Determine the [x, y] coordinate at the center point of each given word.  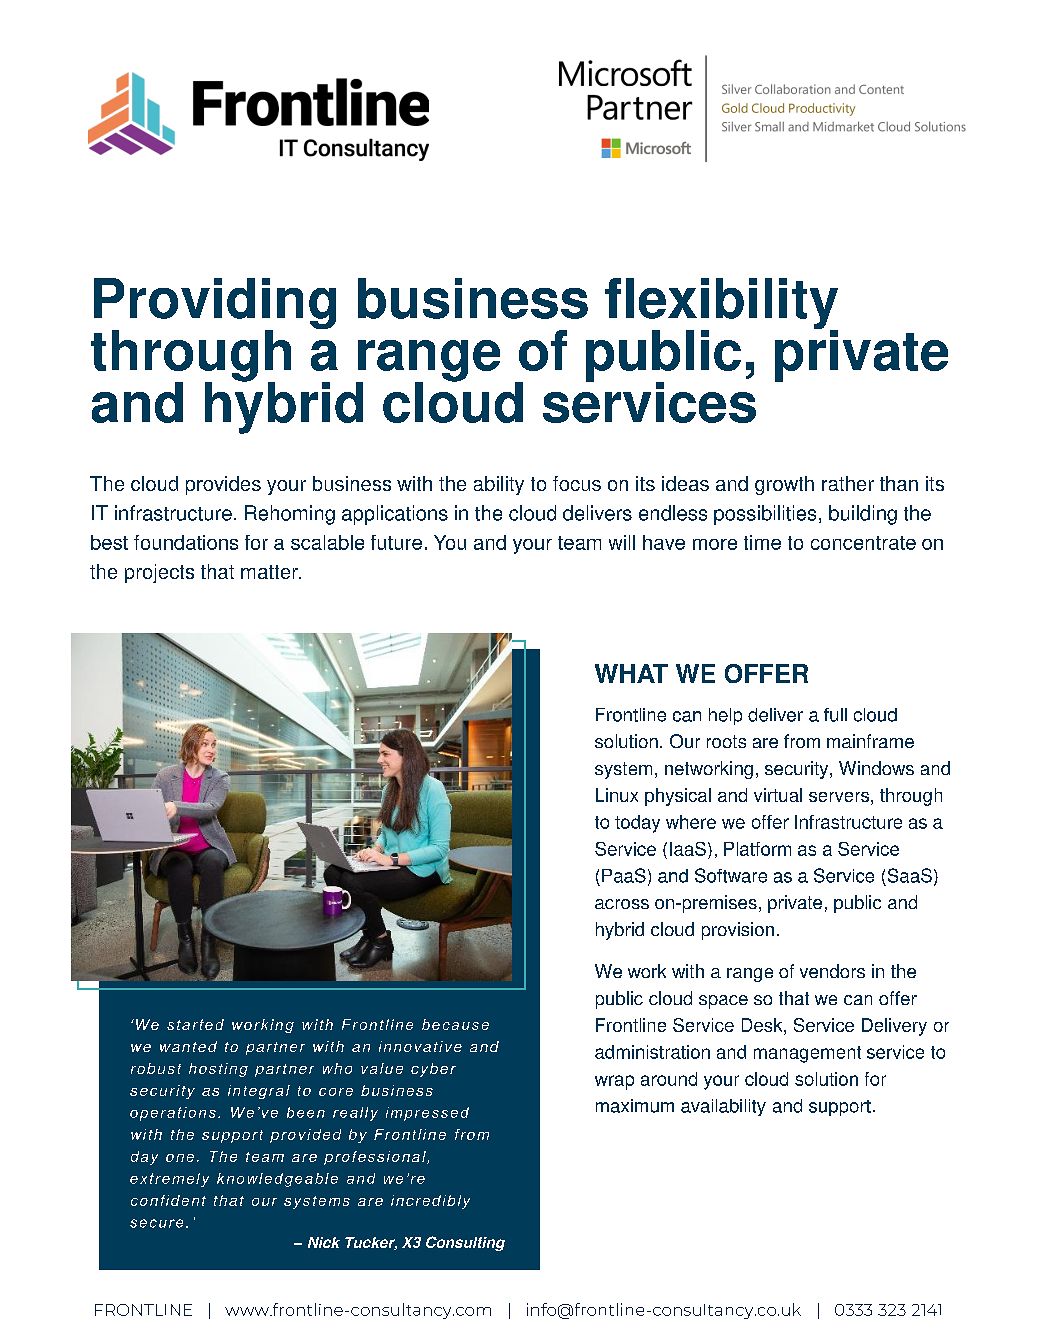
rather [848, 483]
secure [156, 1223]
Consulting [465, 1243]
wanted [188, 1046]
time [762, 542]
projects [159, 573]
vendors [832, 971]
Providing [215, 305]
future [396, 542]
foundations [186, 542]
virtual [778, 795]
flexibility [721, 305]
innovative [420, 1046]
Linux [617, 795]
